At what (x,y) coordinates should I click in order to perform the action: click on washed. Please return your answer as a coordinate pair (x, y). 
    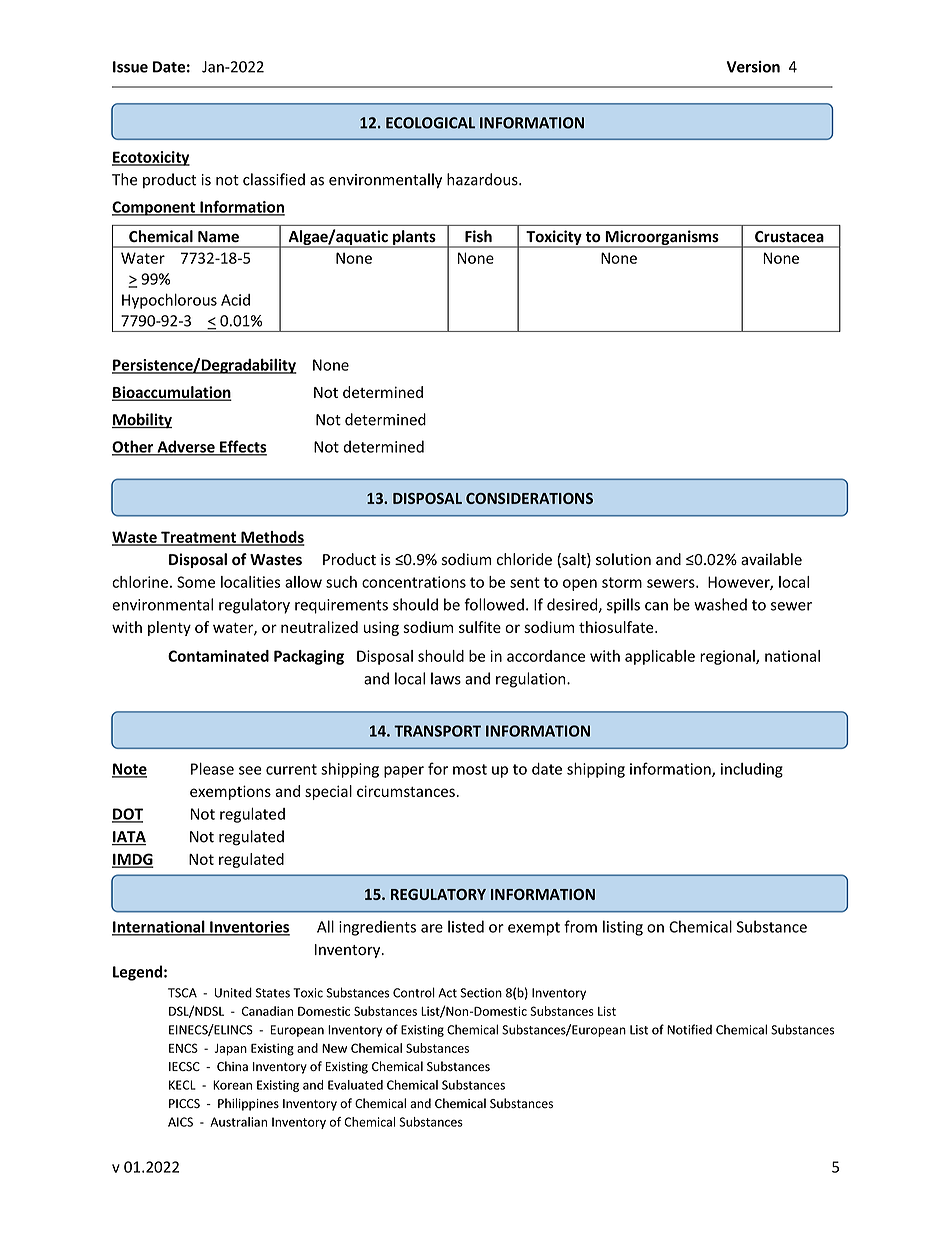
    Looking at the image, I should click on (720, 604).
